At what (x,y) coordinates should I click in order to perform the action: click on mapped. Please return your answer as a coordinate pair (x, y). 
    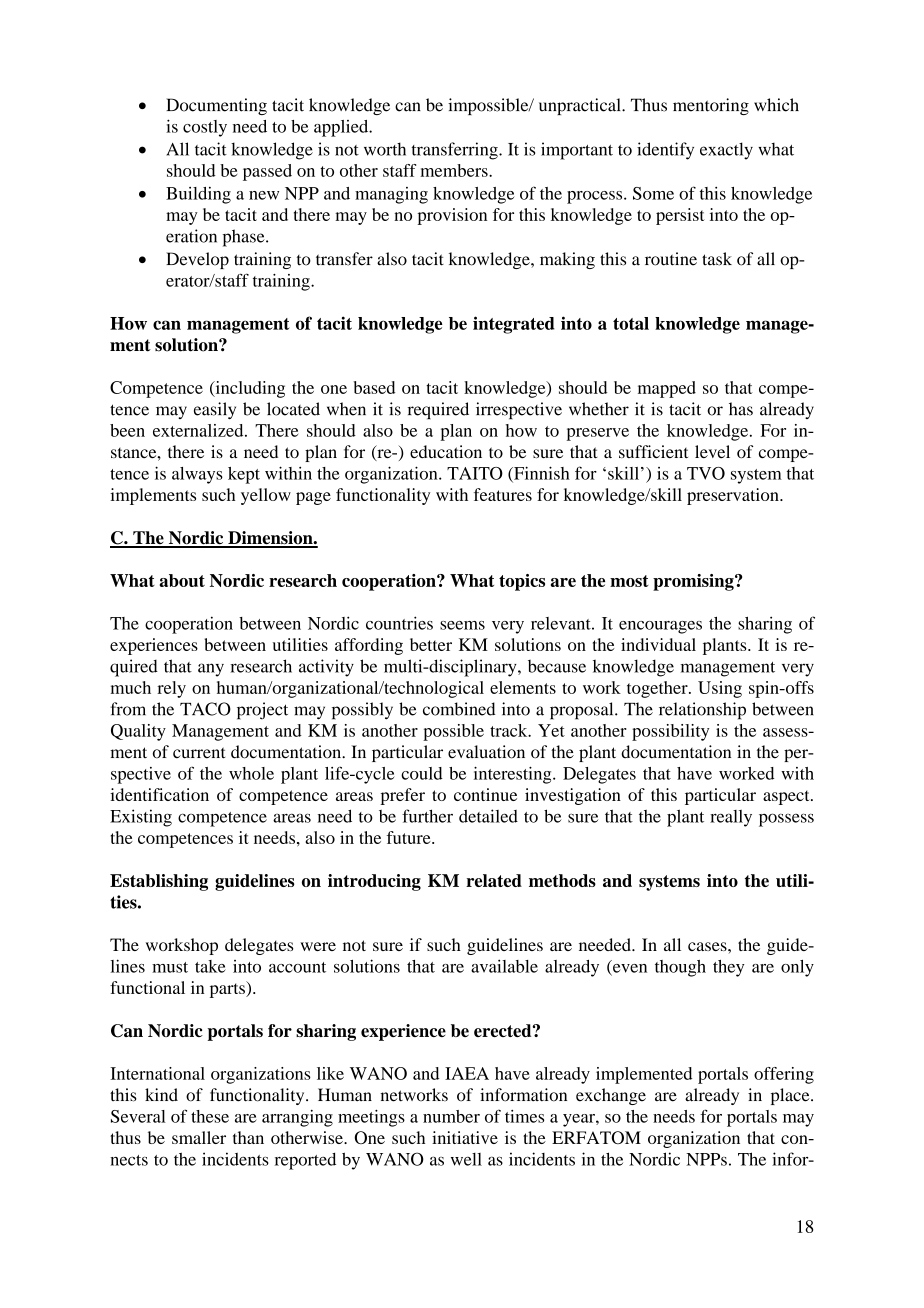
    Looking at the image, I should click on (667, 389).
